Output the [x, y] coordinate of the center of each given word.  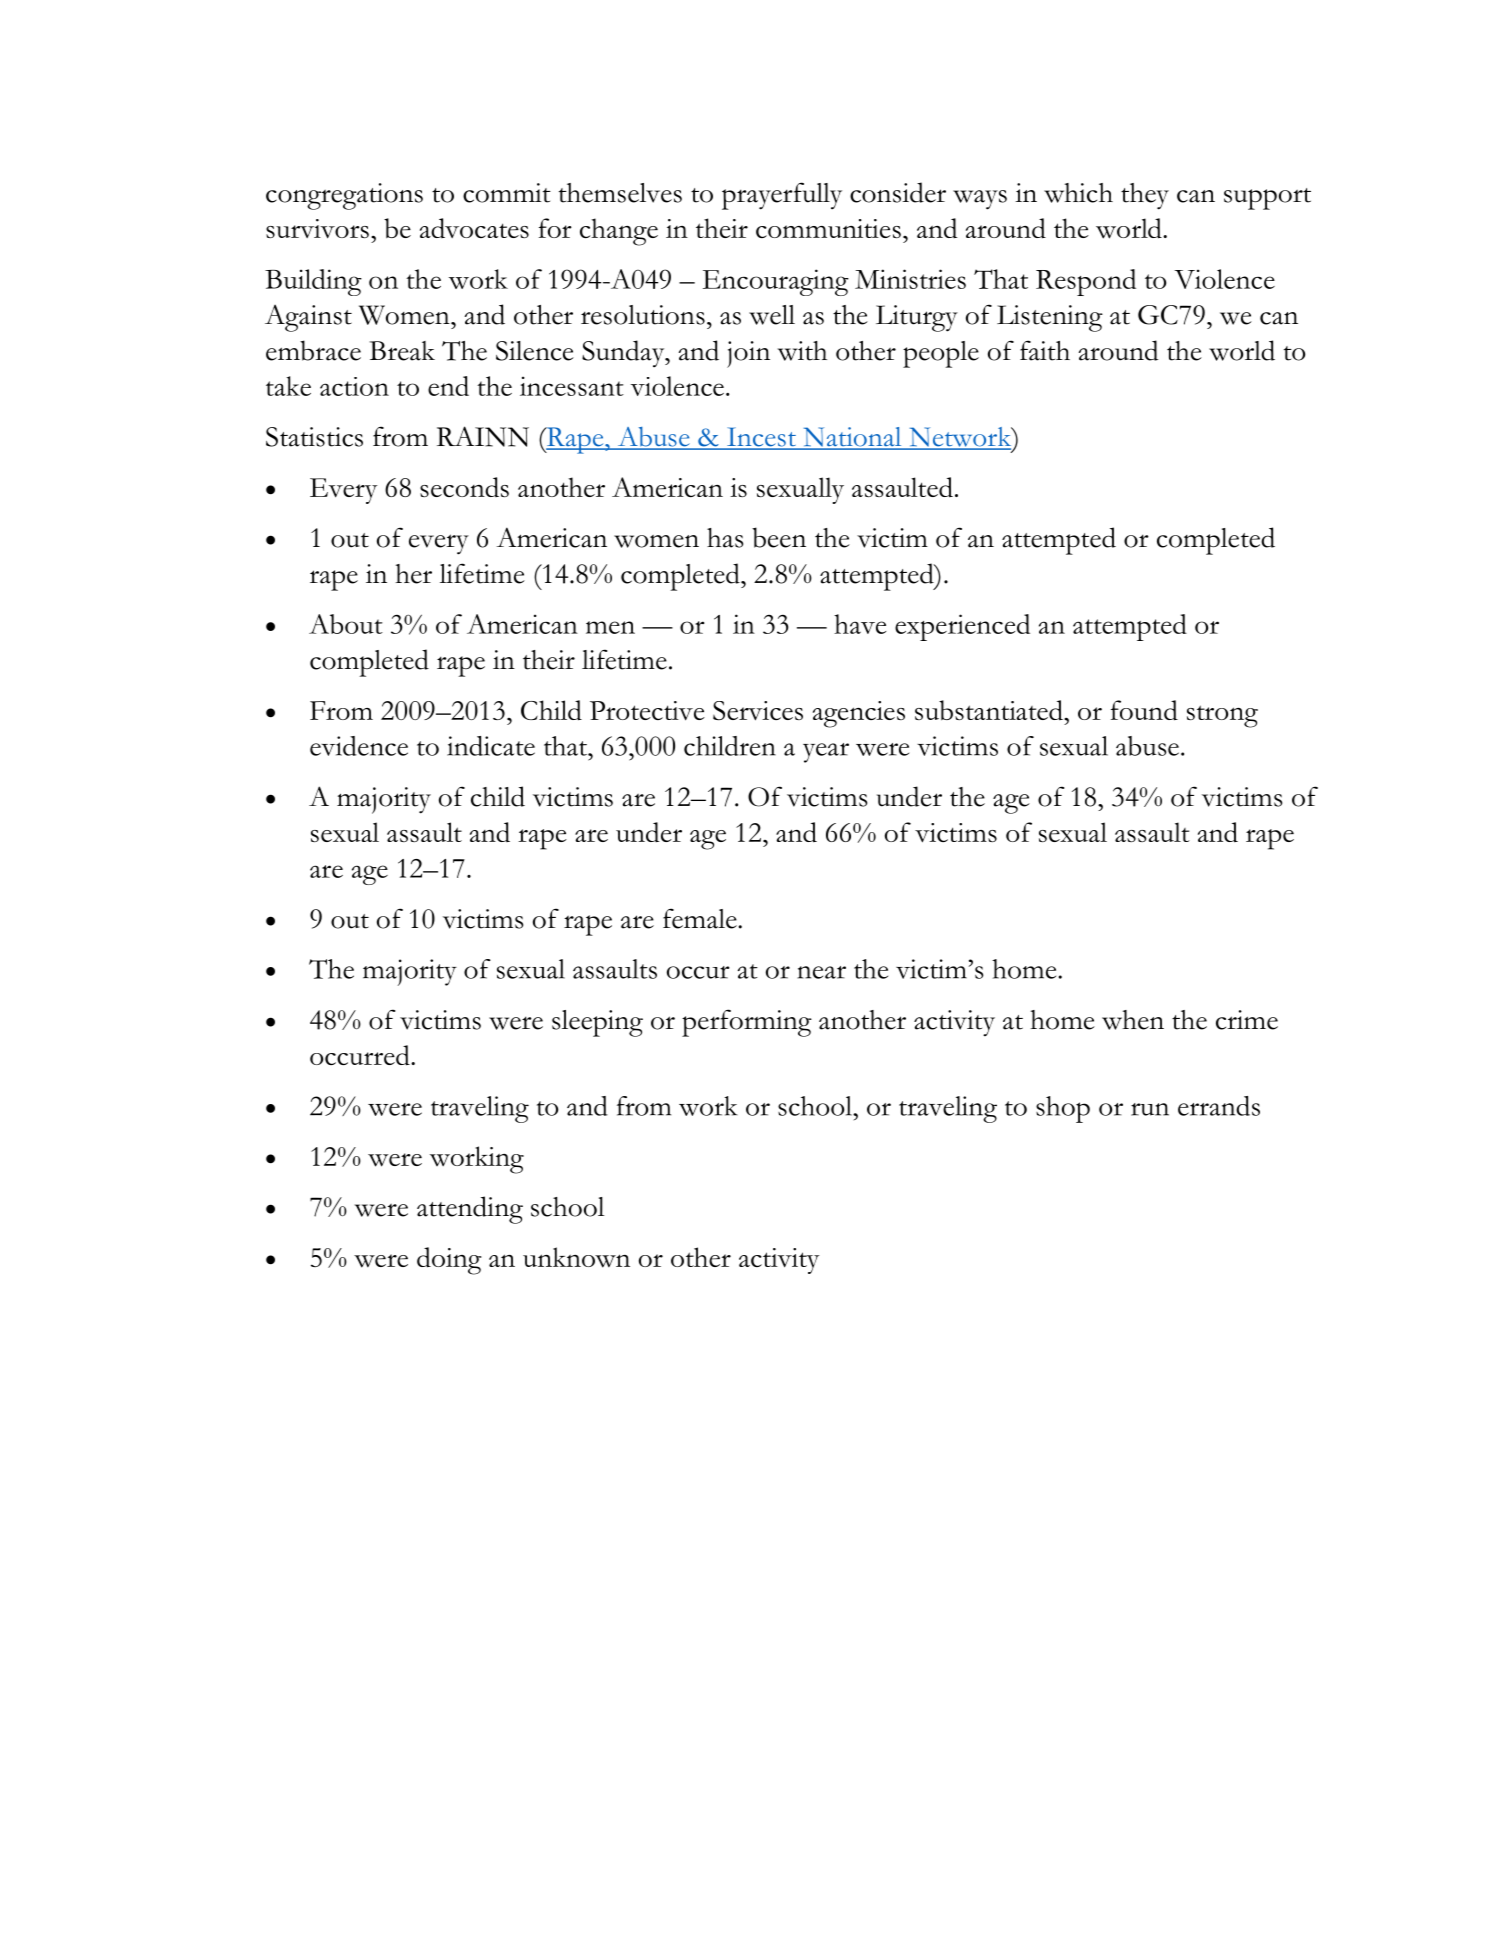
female [701, 918]
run [1150, 1109]
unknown [576, 1257]
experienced [962, 627]
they [1145, 196]
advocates [474, 228]
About [346, 624]
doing [449, 1261]
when [1133, 1020]
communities [828, 228]
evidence [359, 746]
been [779, 537]
